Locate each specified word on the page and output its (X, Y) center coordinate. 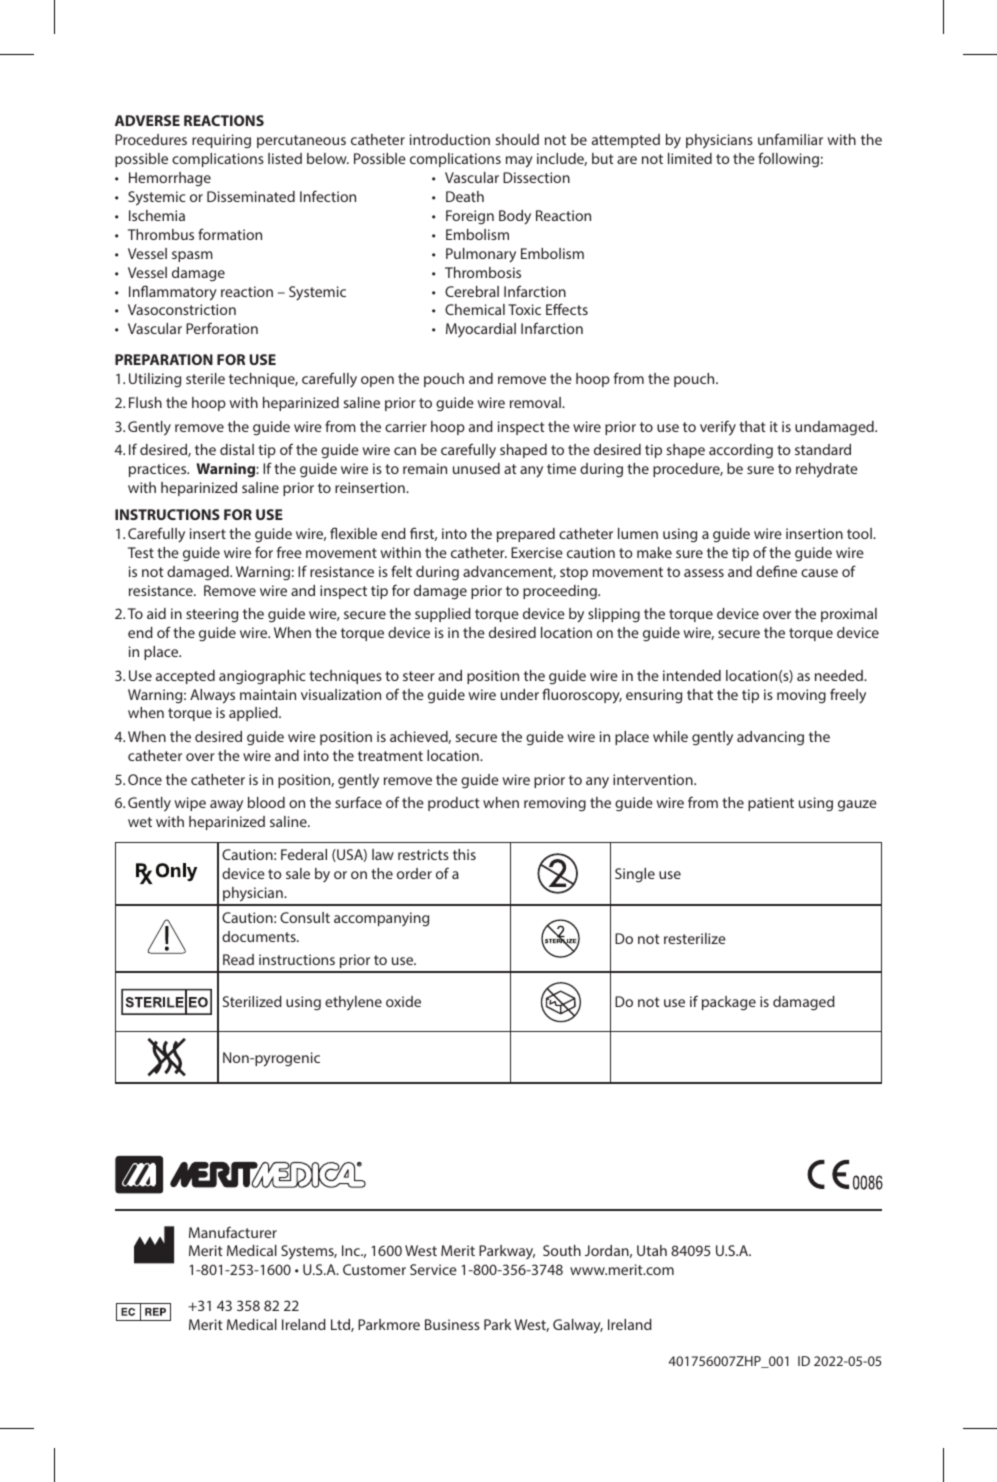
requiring (221, 141)
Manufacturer (233, 1232)
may (519, 162)
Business (452, 1324)
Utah (652, 1250)
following (788, 160)
